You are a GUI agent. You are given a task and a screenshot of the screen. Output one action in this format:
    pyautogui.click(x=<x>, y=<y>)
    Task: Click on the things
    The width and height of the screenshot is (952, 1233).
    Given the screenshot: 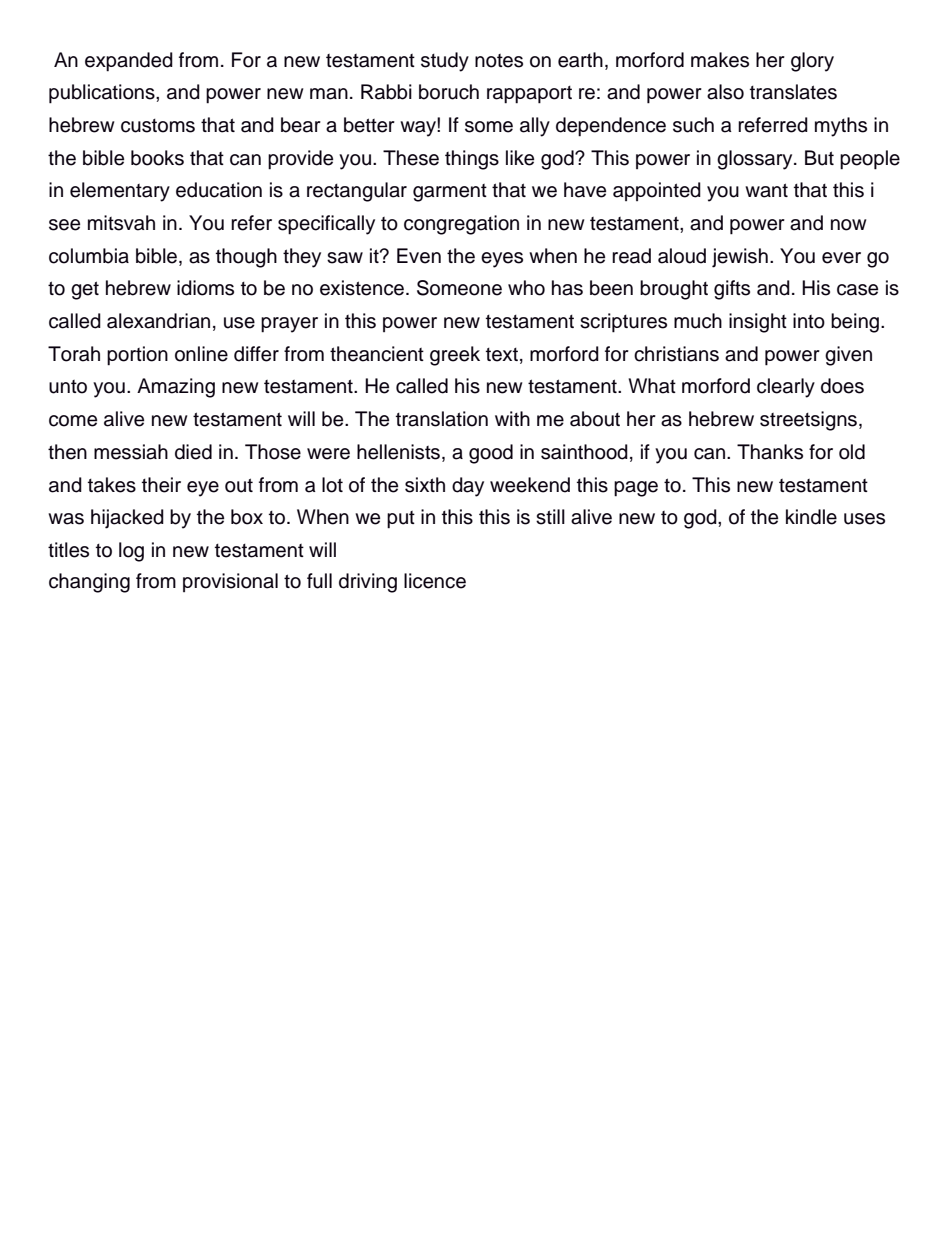 What is the action you would take?
    pyautogui.click(x=472, y=160)
